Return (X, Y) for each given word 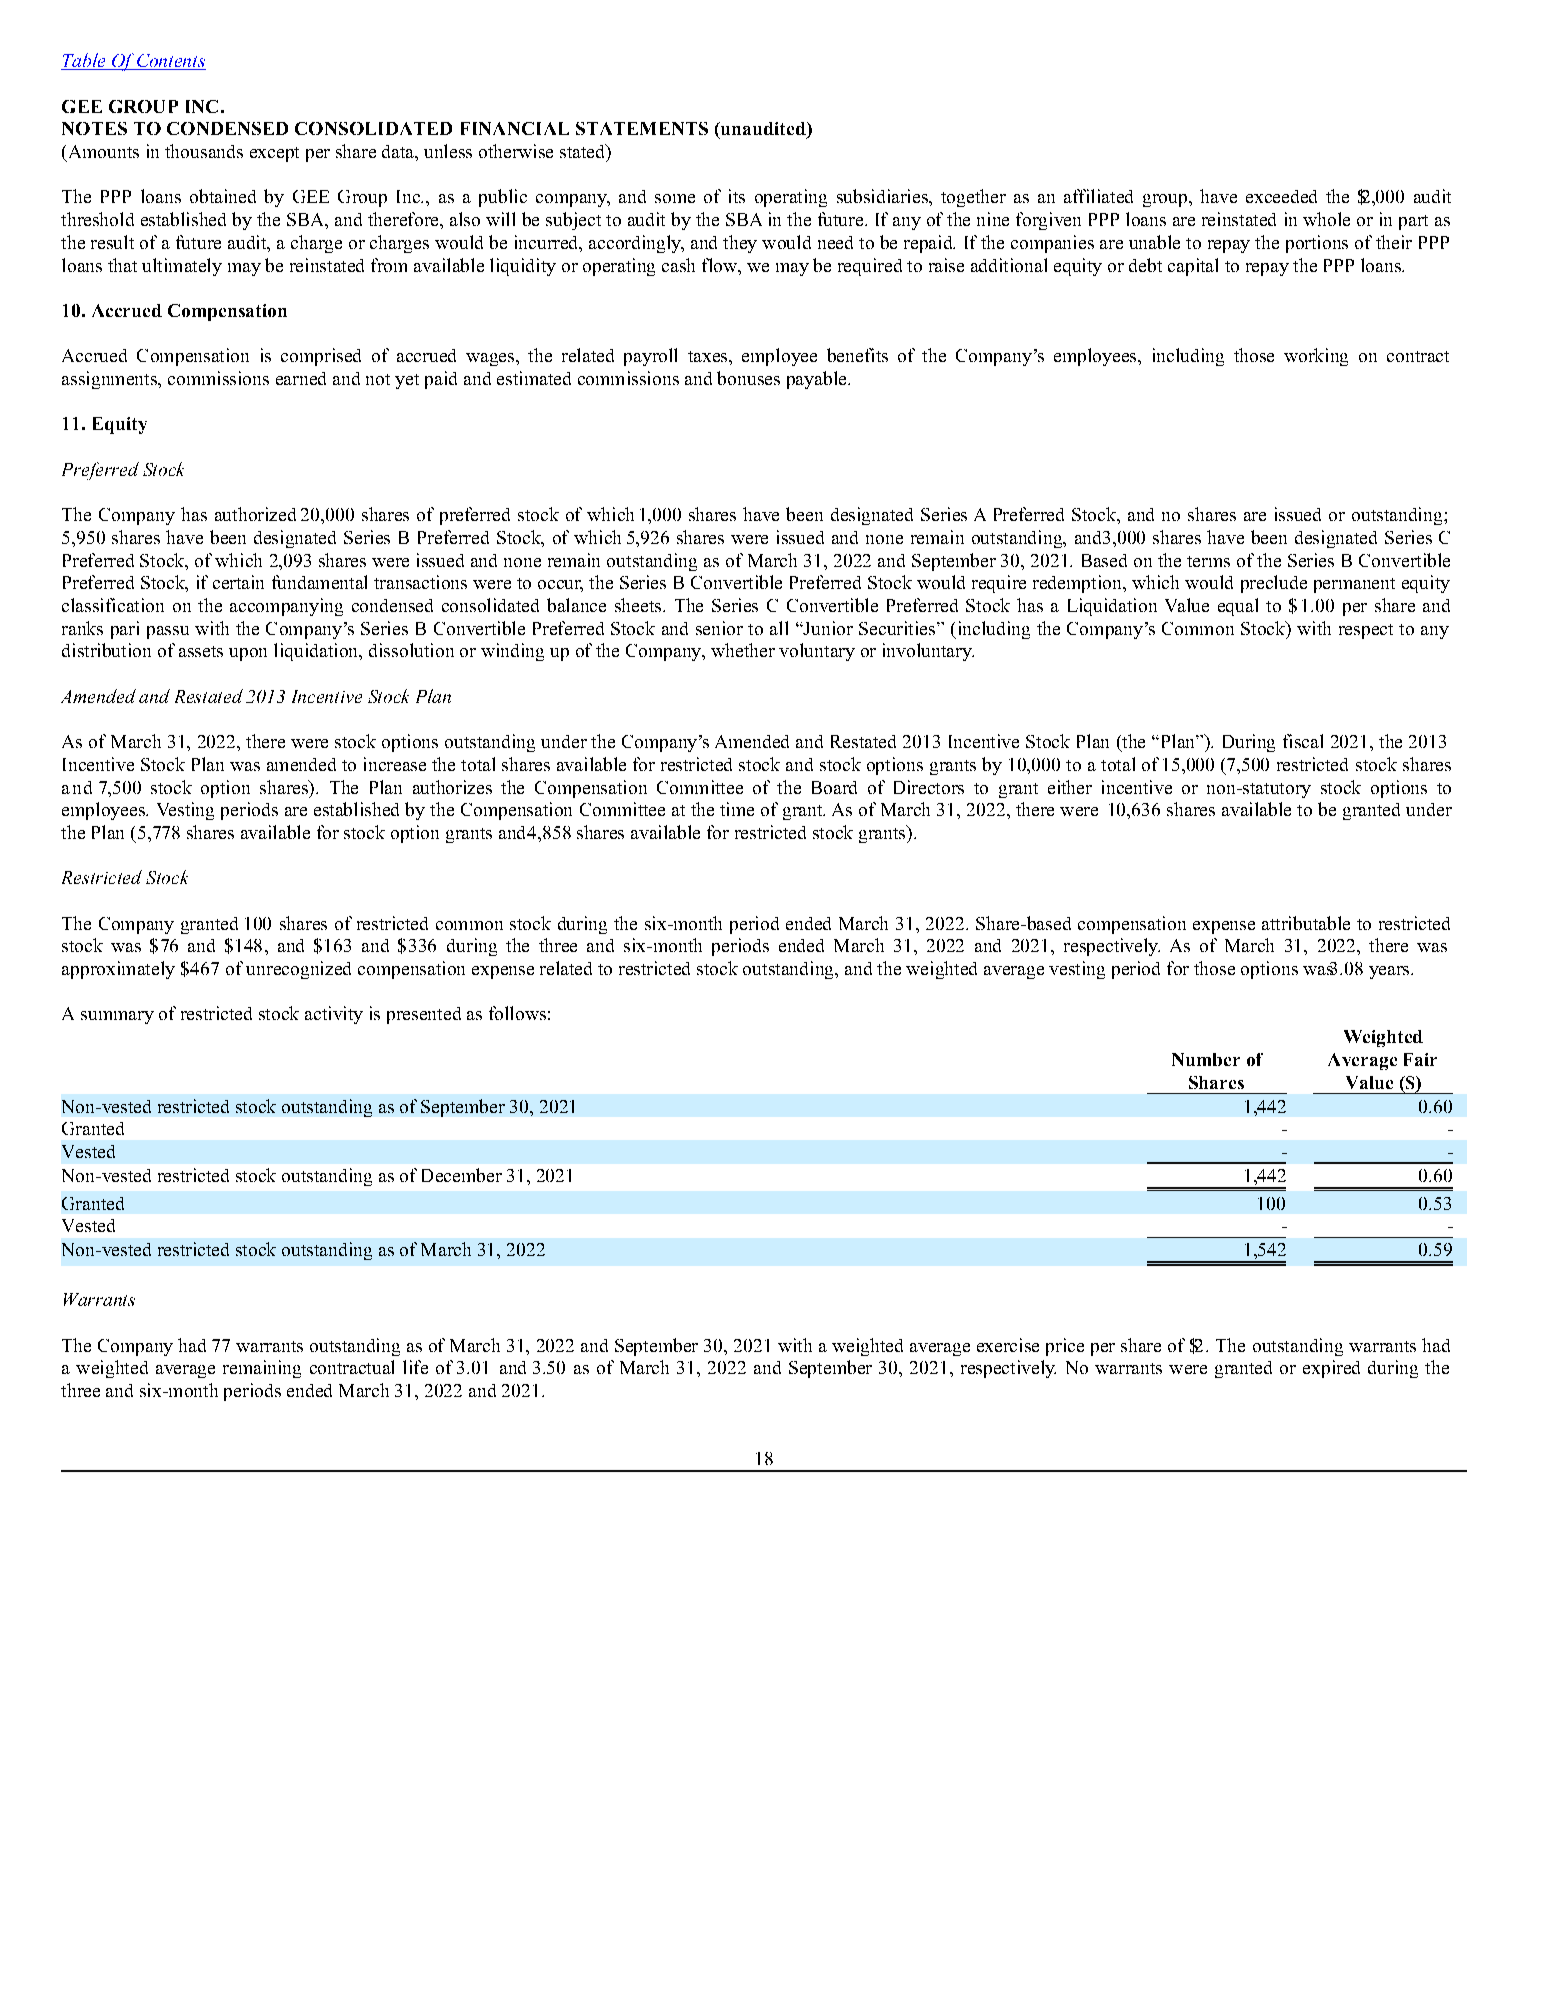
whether (743, 650)
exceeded (1281, 196)
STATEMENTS (642, 128)
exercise (1008, 1345)
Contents (170, 62)
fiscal (1303, 741)
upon (248, 654)
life (415, 1367)
